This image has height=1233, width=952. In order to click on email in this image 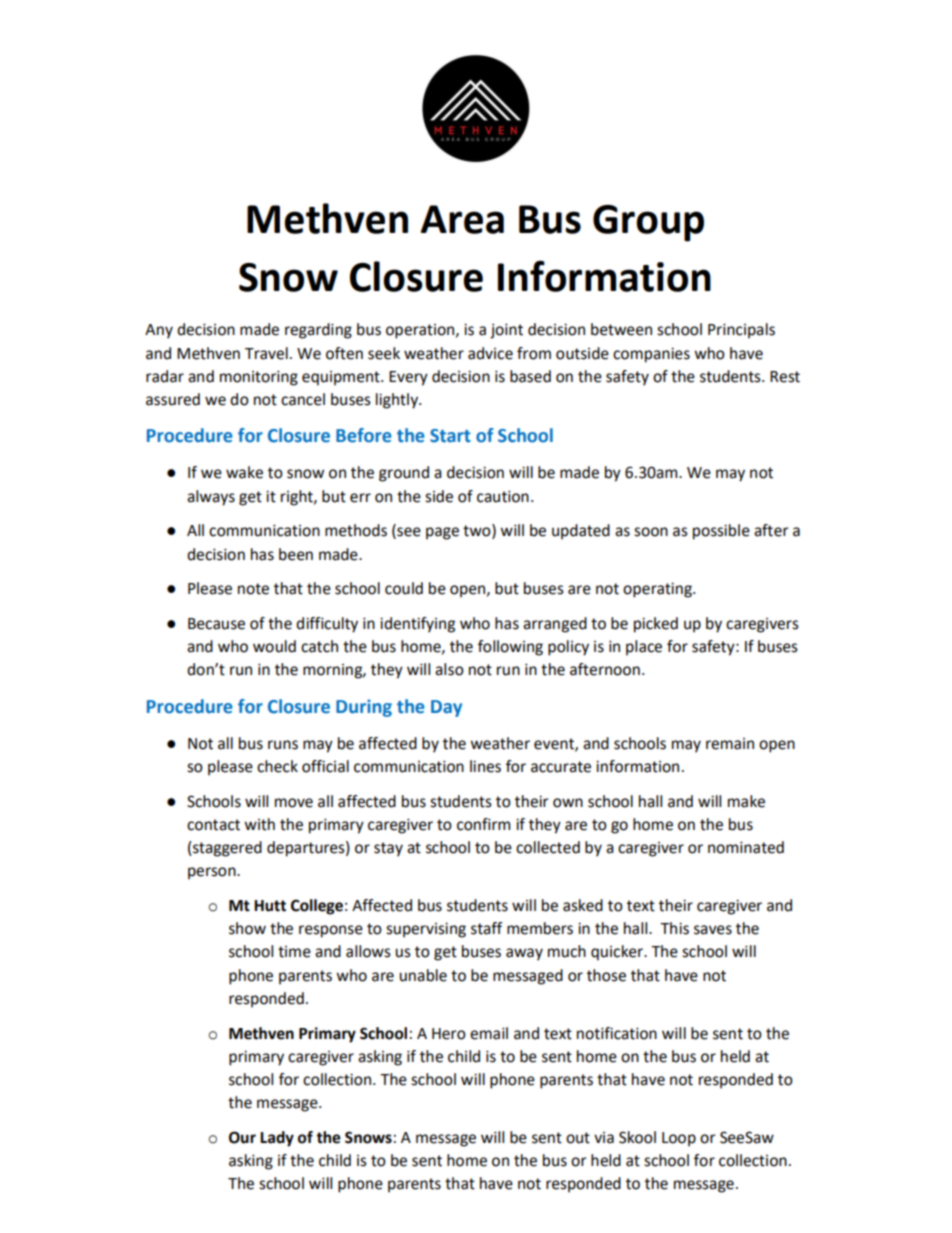, I will do `click(489, 1033)`.
